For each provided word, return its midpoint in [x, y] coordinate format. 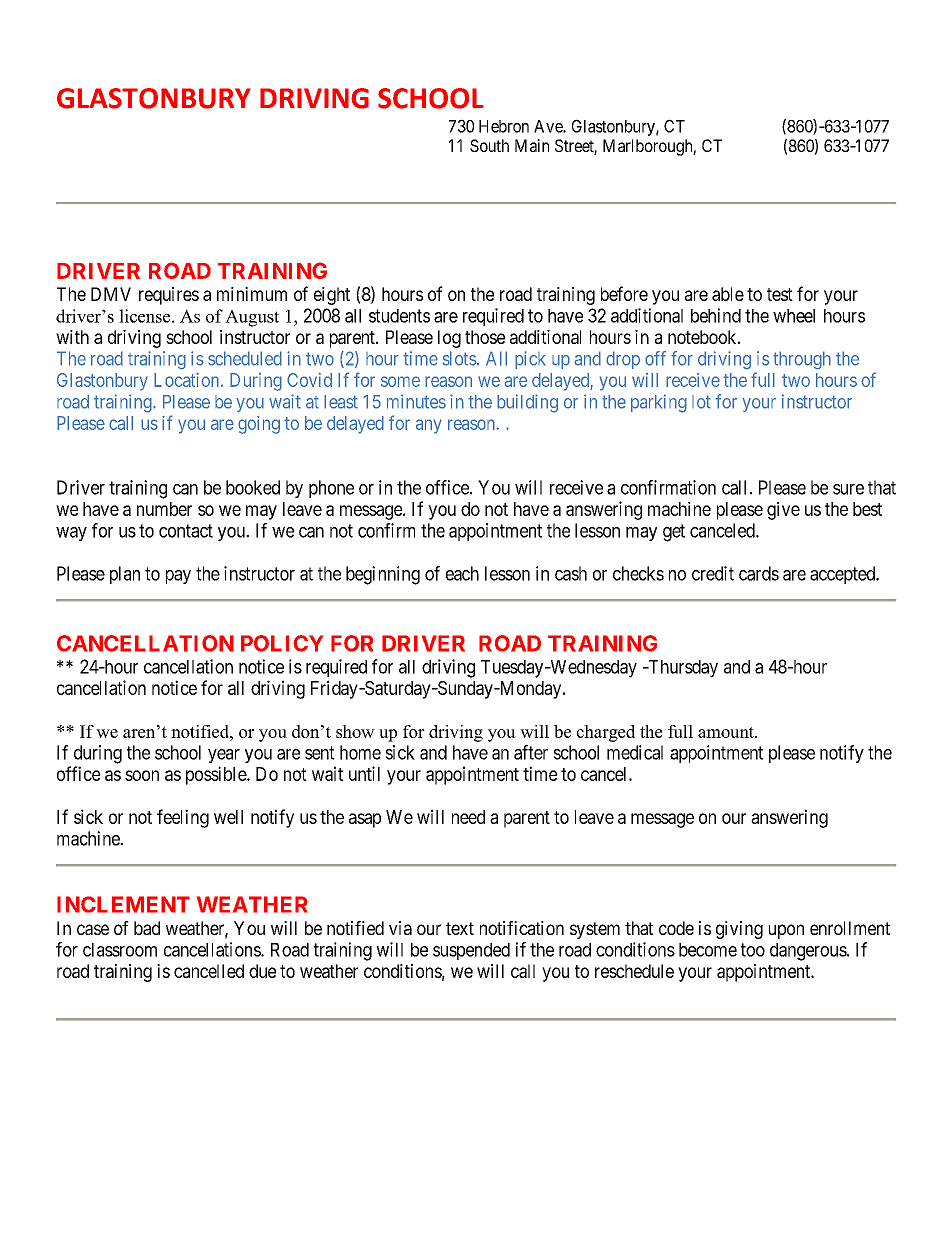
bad [147, 928]
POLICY [282, 643]
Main [532, 145]
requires [169, 296]
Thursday [682, 669]
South [489, 145]
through [802, 360]
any [429, 426]
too [753, 950]
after [531, 752]
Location [188, 379]
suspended [471, 951]
